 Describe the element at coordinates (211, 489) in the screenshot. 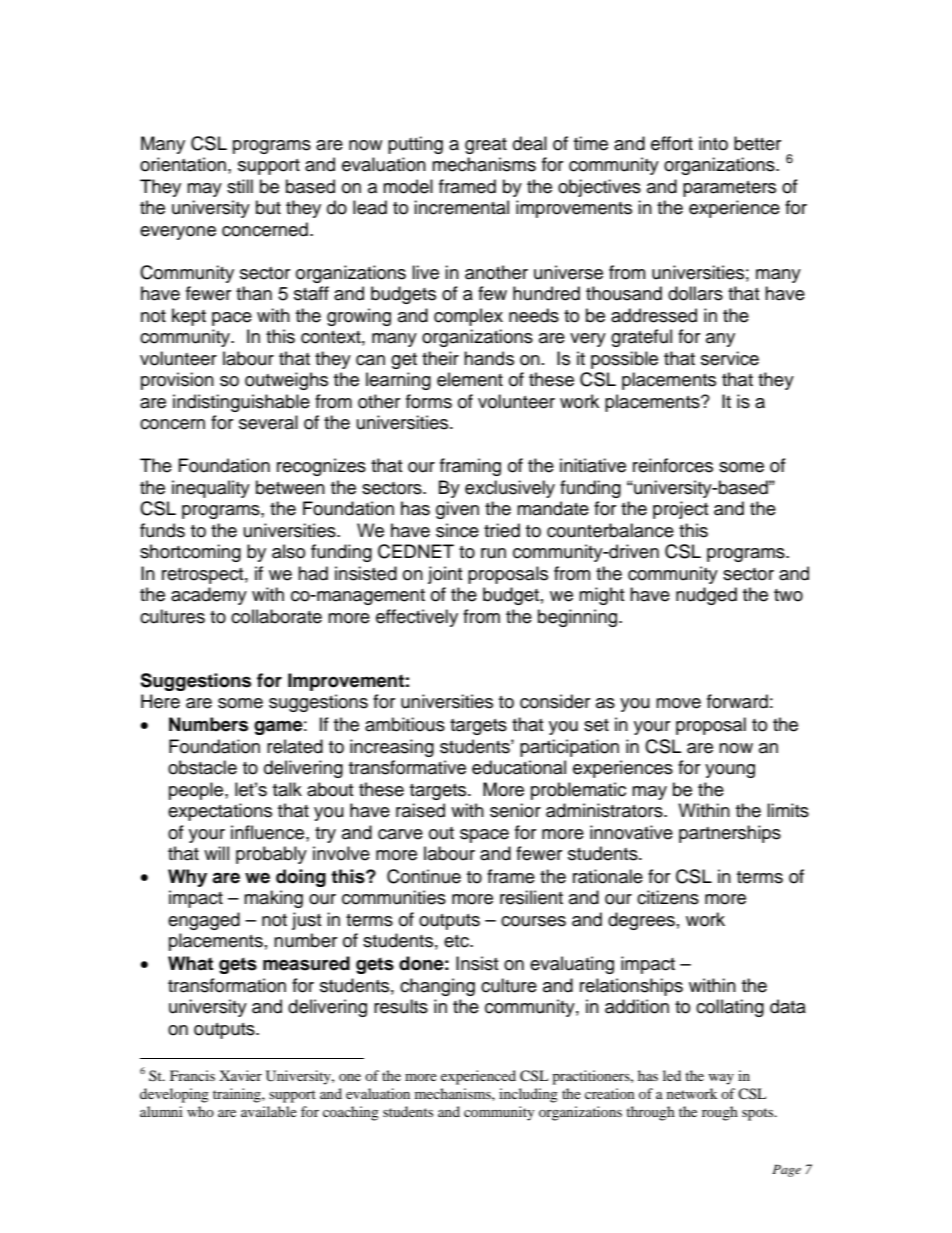

I see `inequality` at that location.
